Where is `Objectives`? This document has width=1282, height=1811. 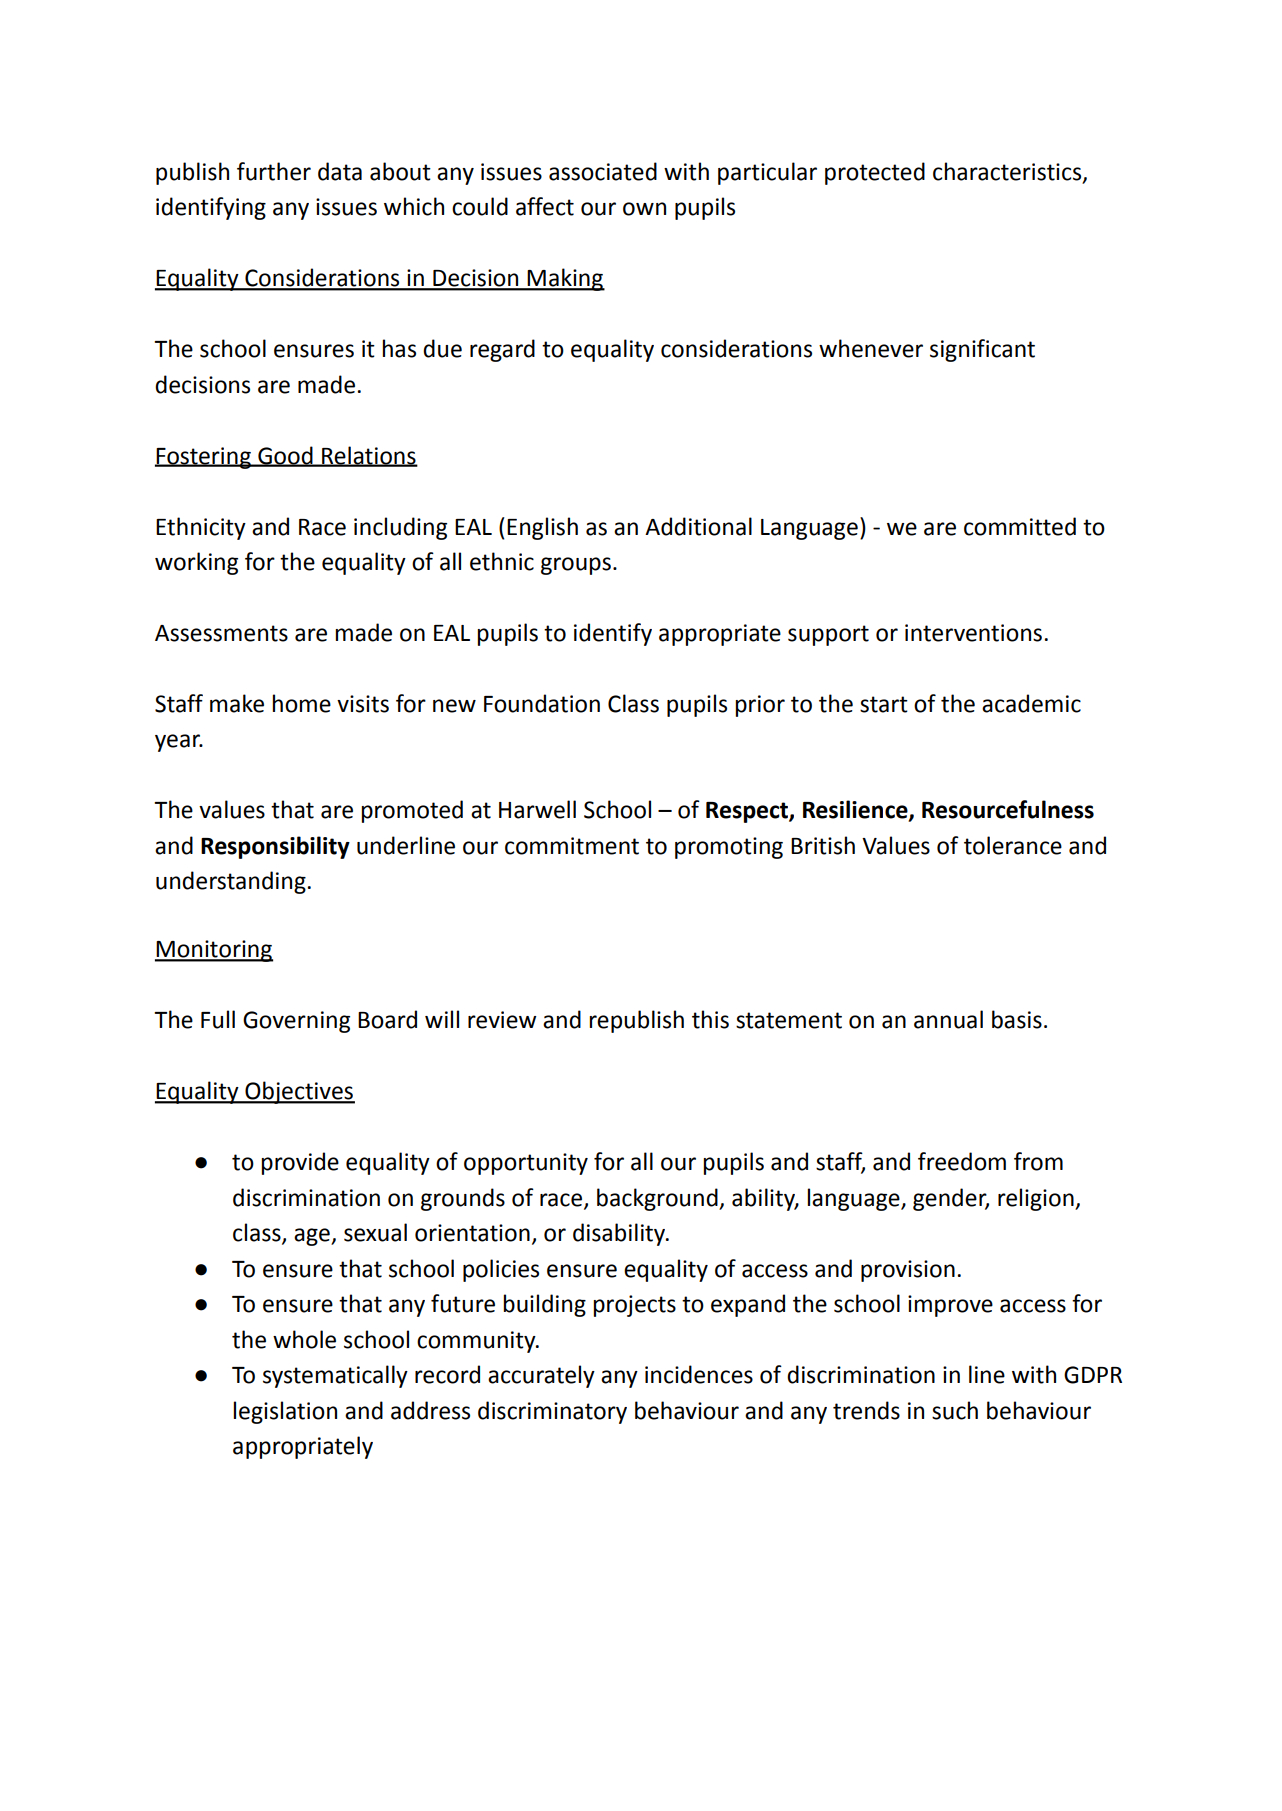 Objectives is located at coordinates (299, 1092).
